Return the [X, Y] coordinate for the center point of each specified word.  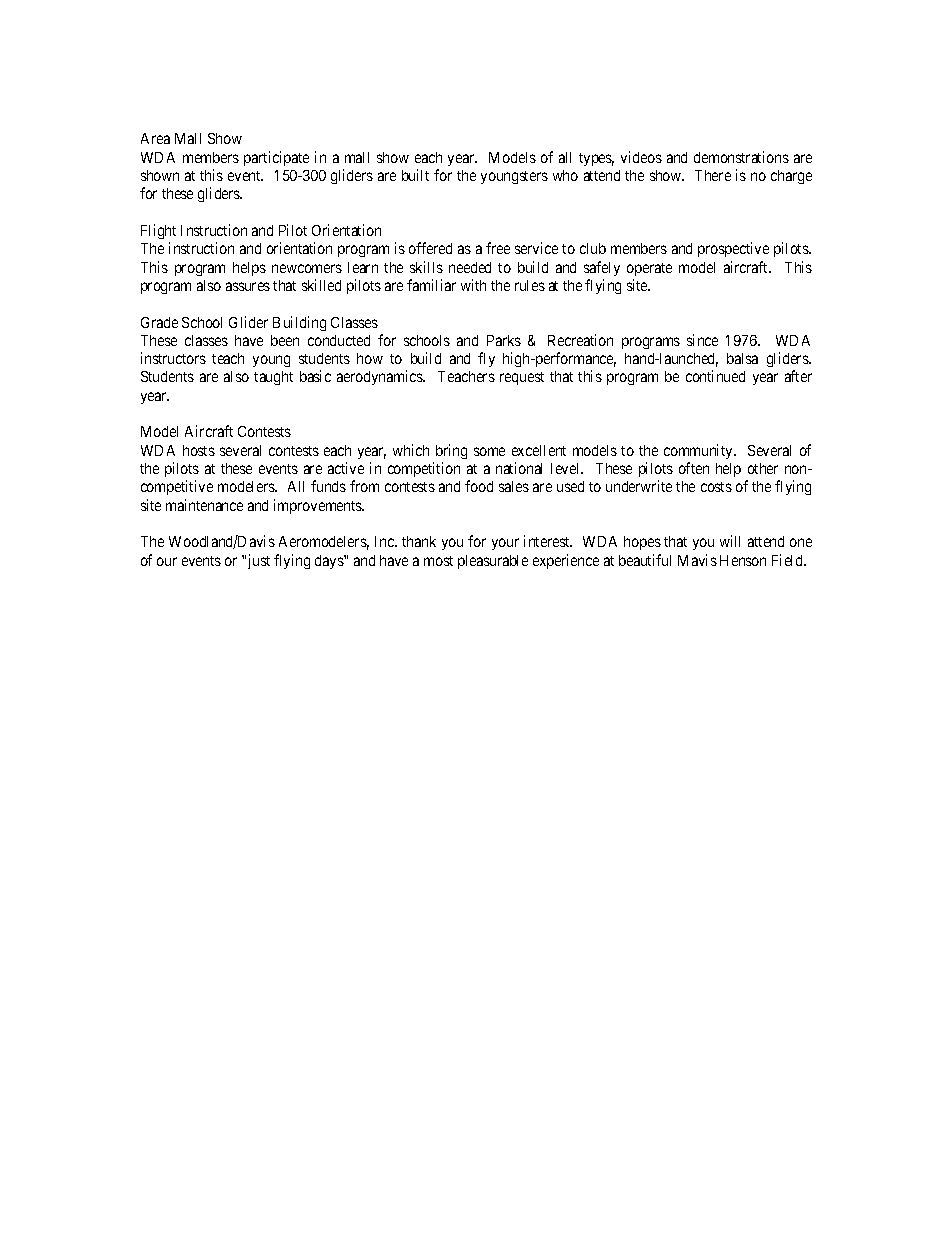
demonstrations [741, 157]
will [730, 541]
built [415, 175]
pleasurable [493, 562]
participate [276, 158]
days [330, 562]
